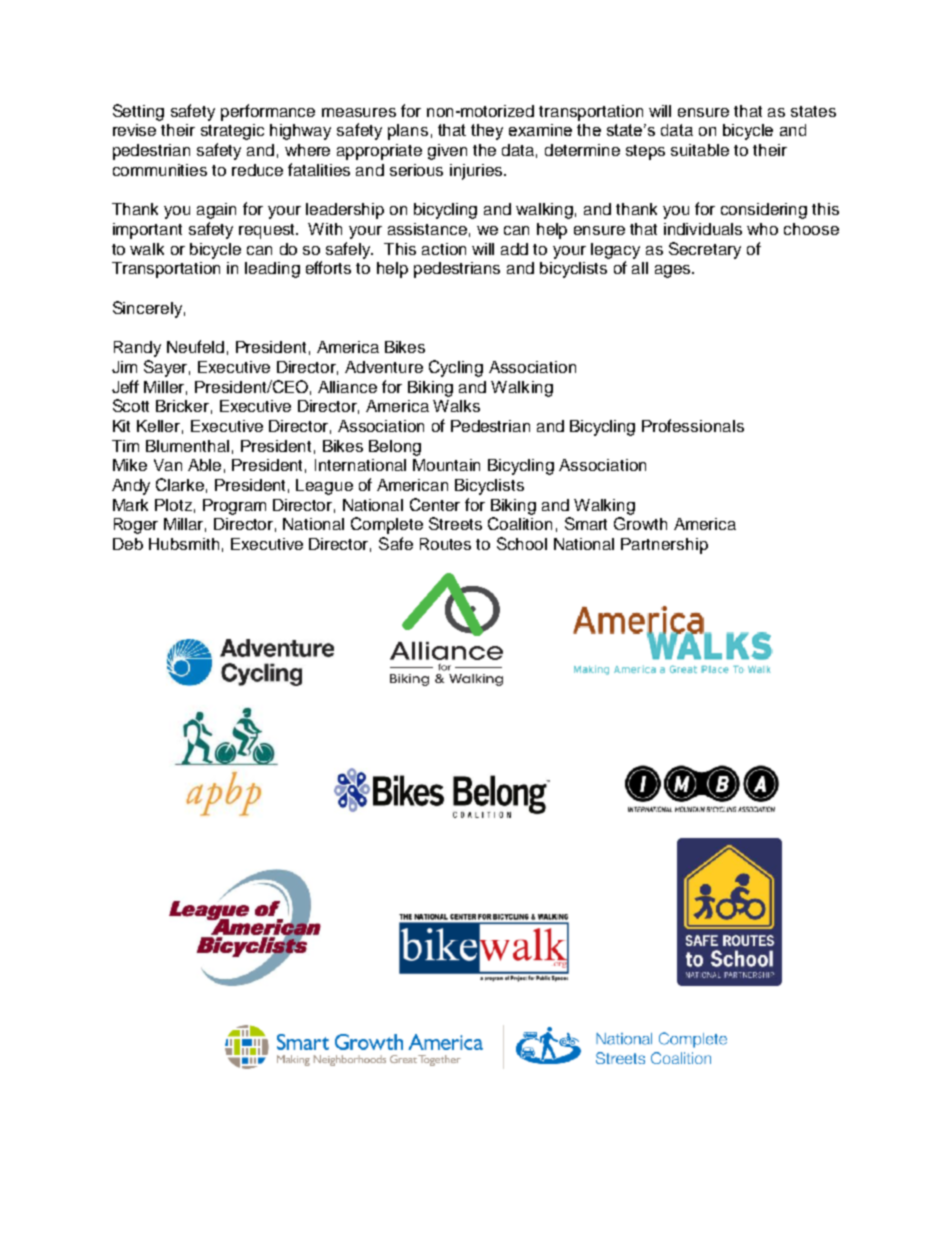  Describe the element at coordinates (444, 249) in the screenshot. I see `action` at that location.
